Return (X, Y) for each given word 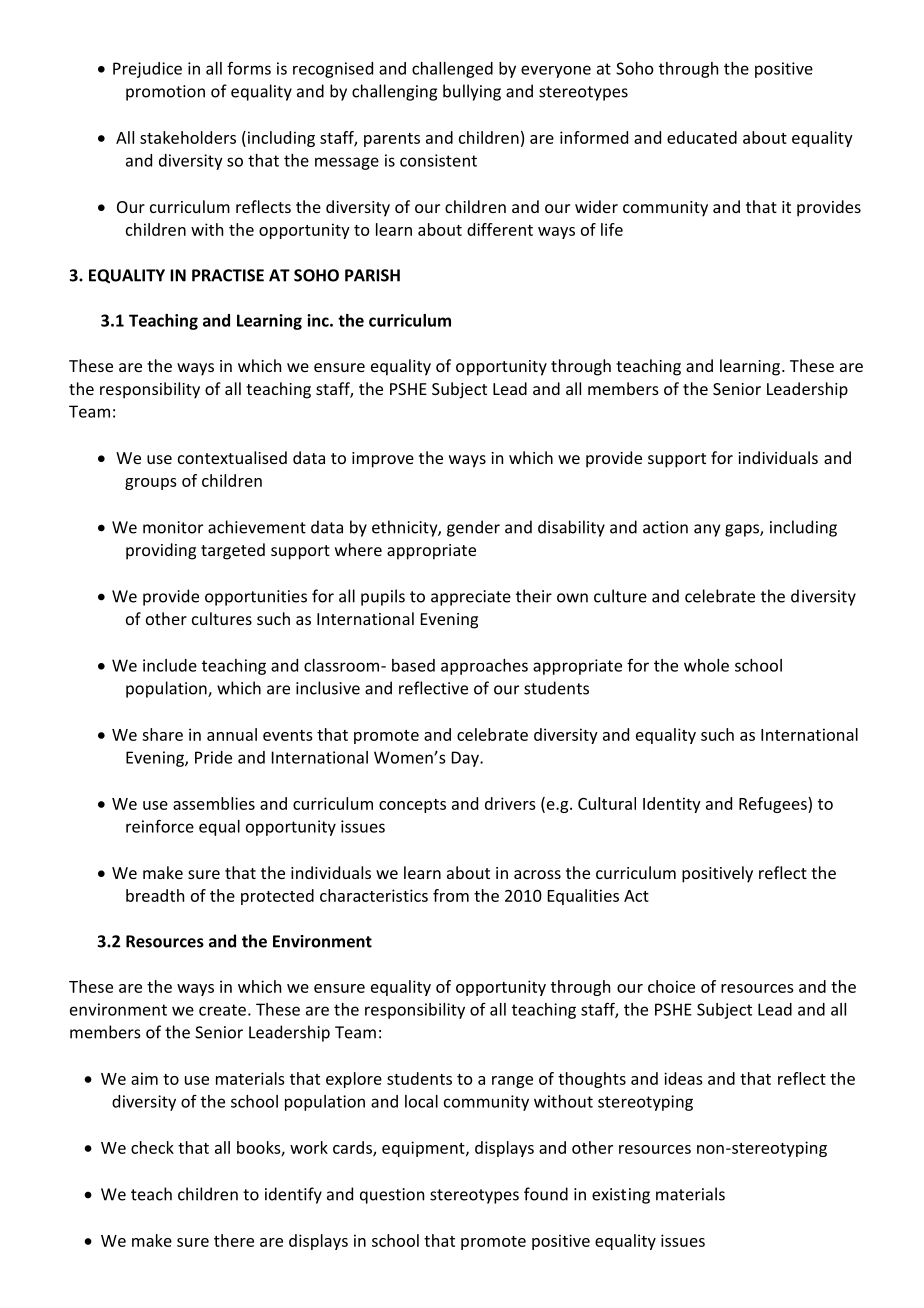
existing (621, 1196)
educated (702, 137)
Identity (672, 805)
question (392, 1196)
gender (473, 528)
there (234, 1240)
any (707, 530)
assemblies (214, 803)
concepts (412, 806)
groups (151, 484)
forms (249, 68)
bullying (472, 92)
